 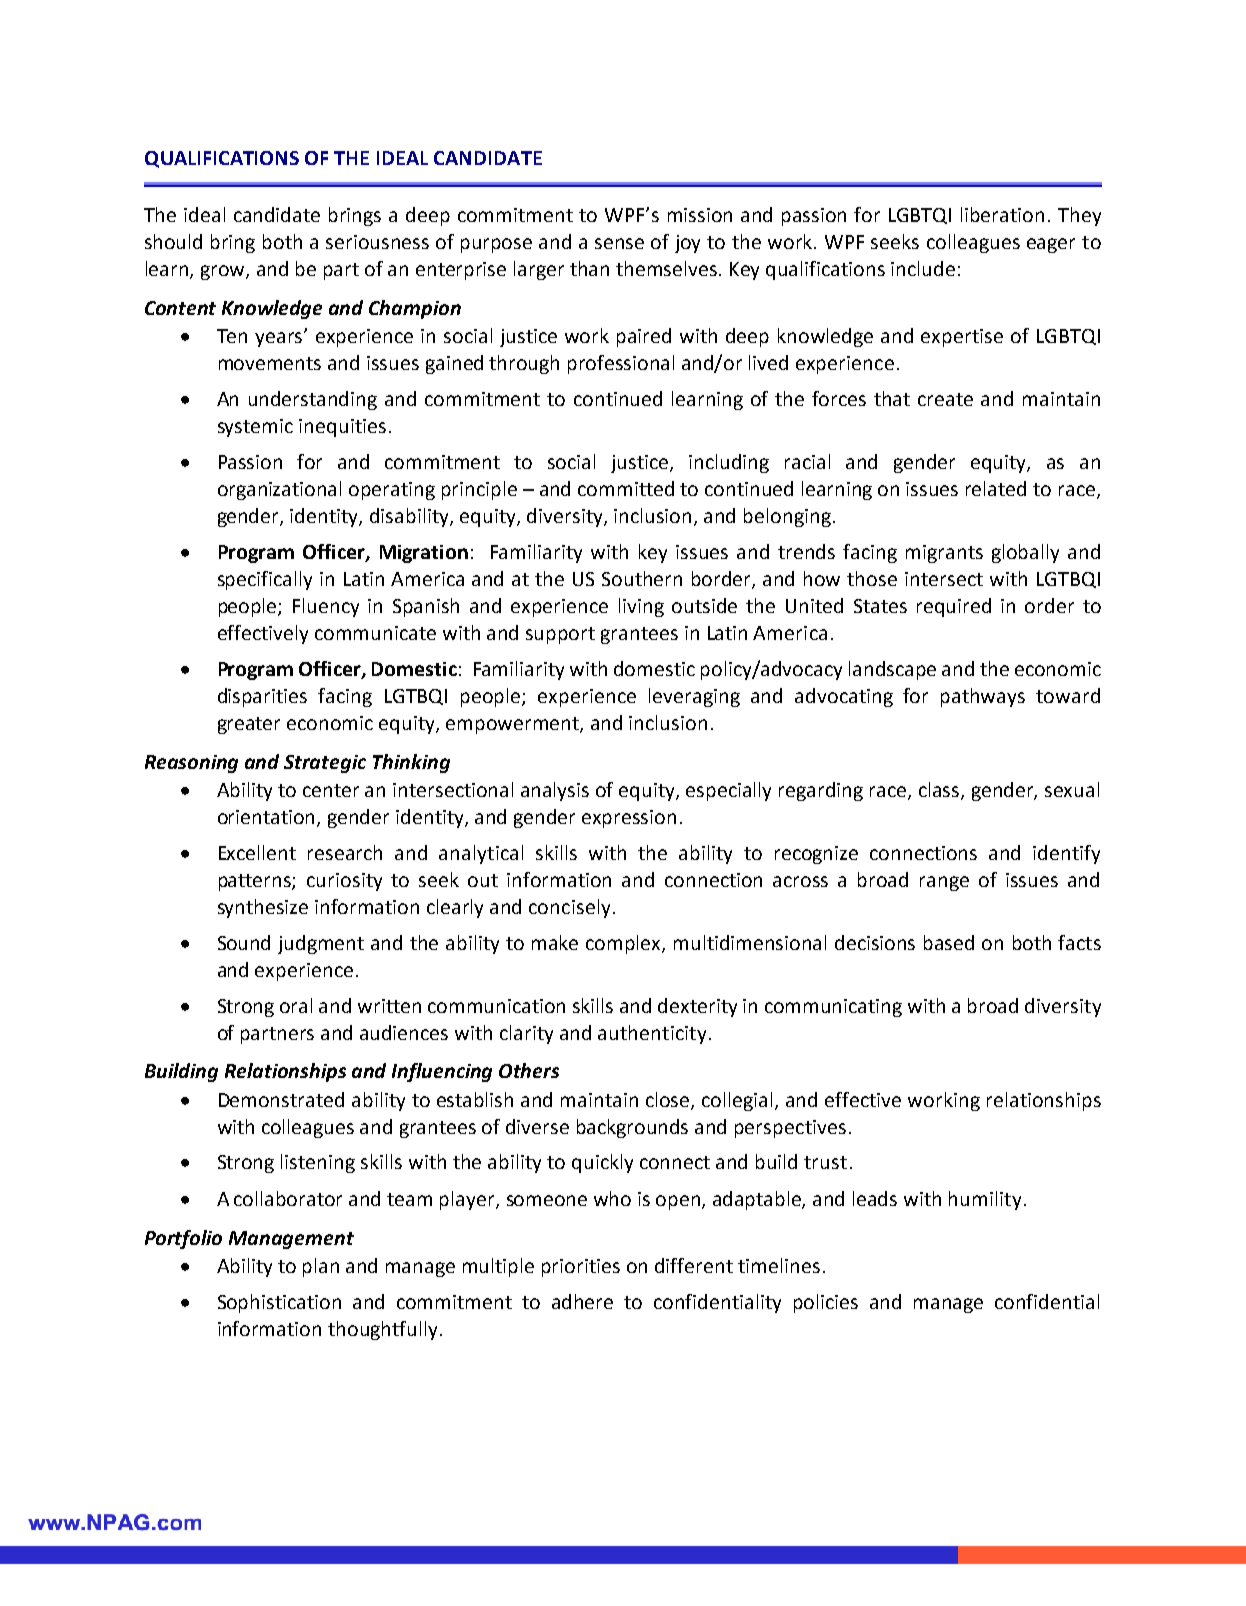 I want to click on seriousness, so click(x=377, y=242).
